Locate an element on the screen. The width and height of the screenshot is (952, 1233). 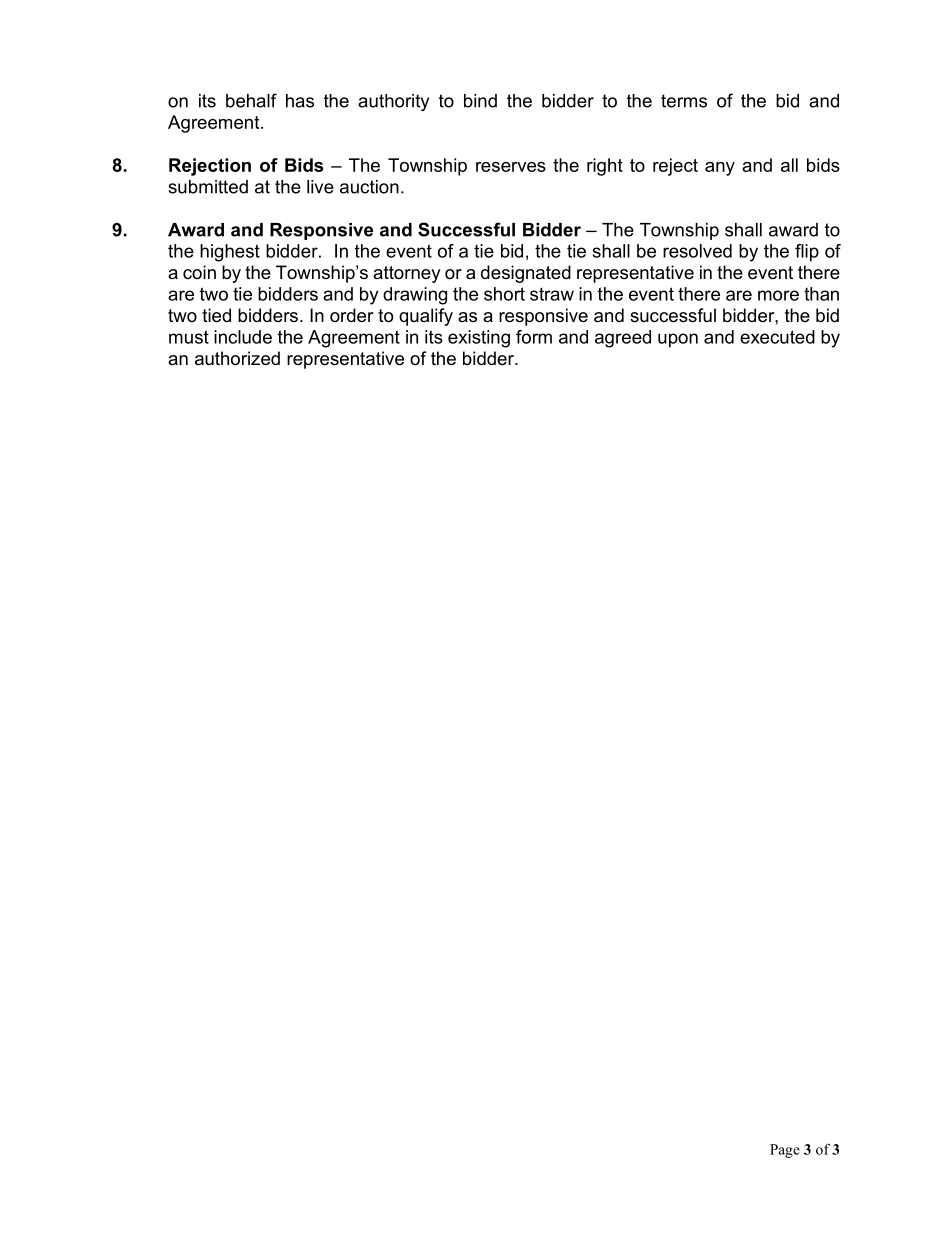
form is located at coordinates (534, 337).
